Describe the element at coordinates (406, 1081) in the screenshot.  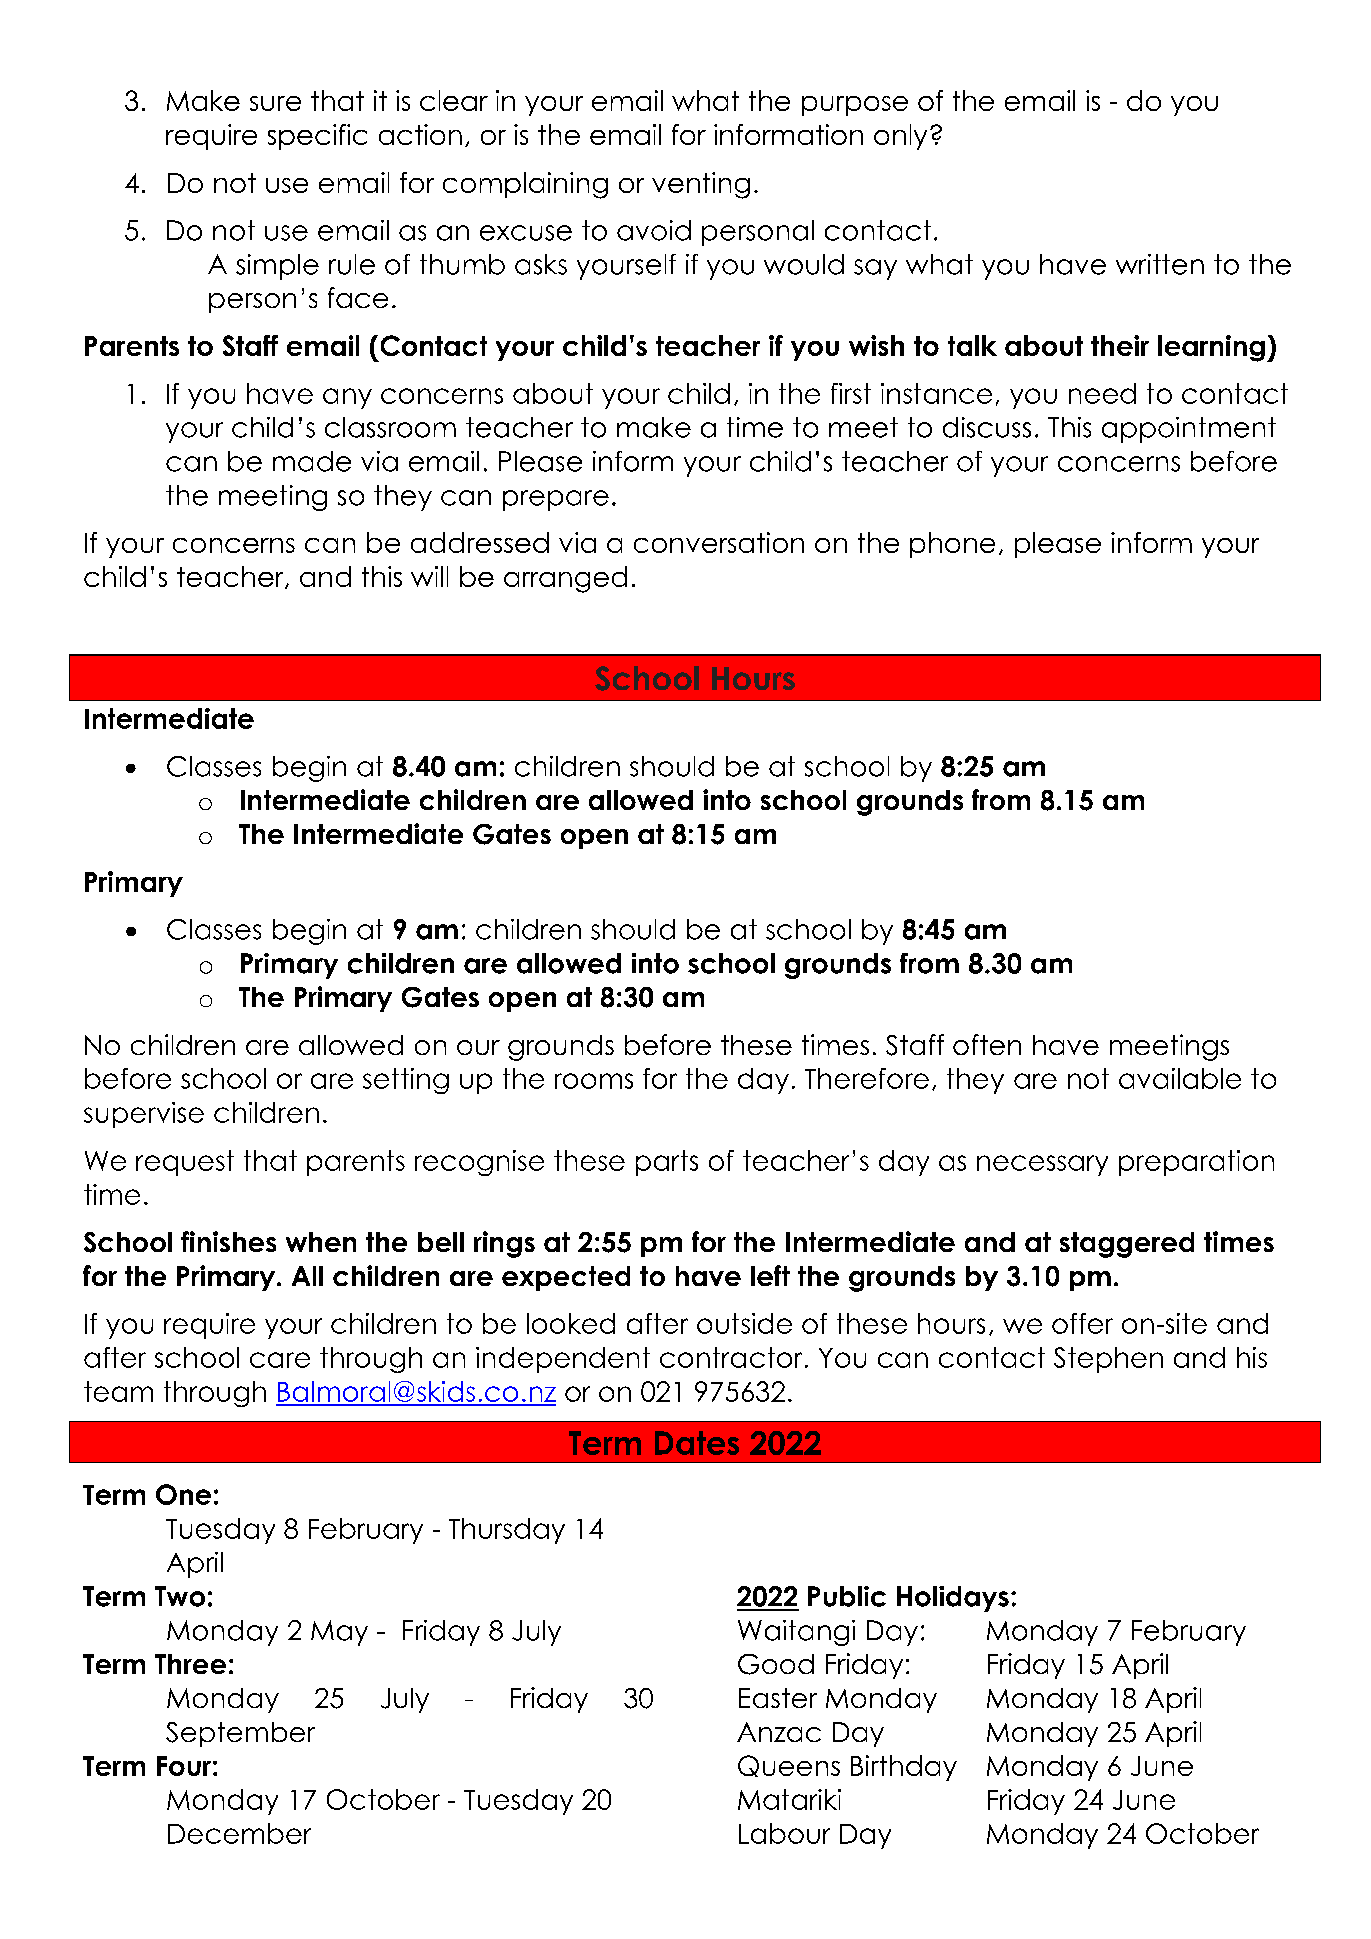
I see `setting` at that location.
